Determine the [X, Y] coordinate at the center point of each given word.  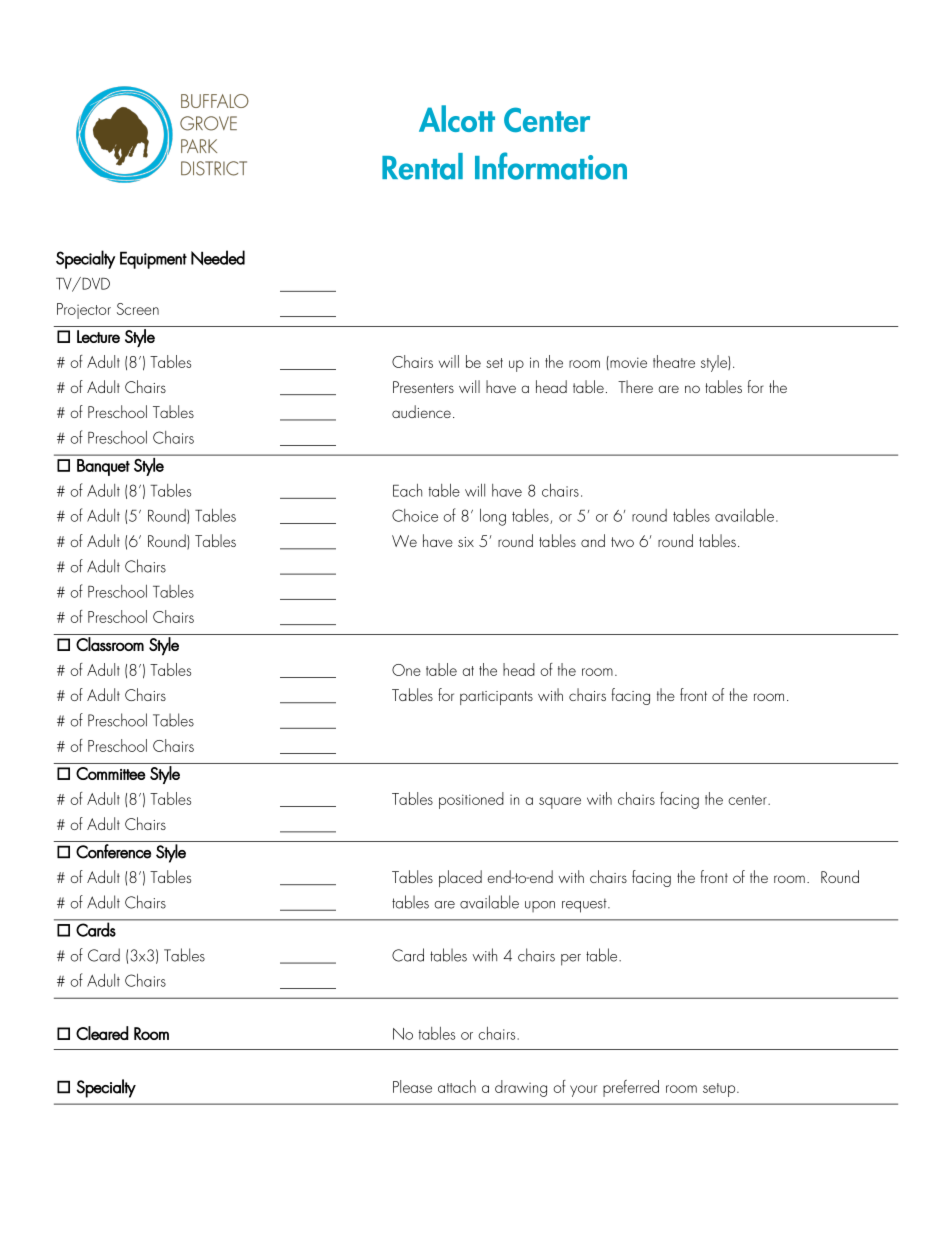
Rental [422, 166]
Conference [113, 851]
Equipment [153, 260]
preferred [631, 1088]
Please [412, 1086]
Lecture [98, 336]
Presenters [423, 387]
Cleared [102, 1033]
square [560, 803]
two [622, 542]
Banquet [103, 467]
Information [551, 166]
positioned [471, 800]
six [466, 542]
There [635, 386]
